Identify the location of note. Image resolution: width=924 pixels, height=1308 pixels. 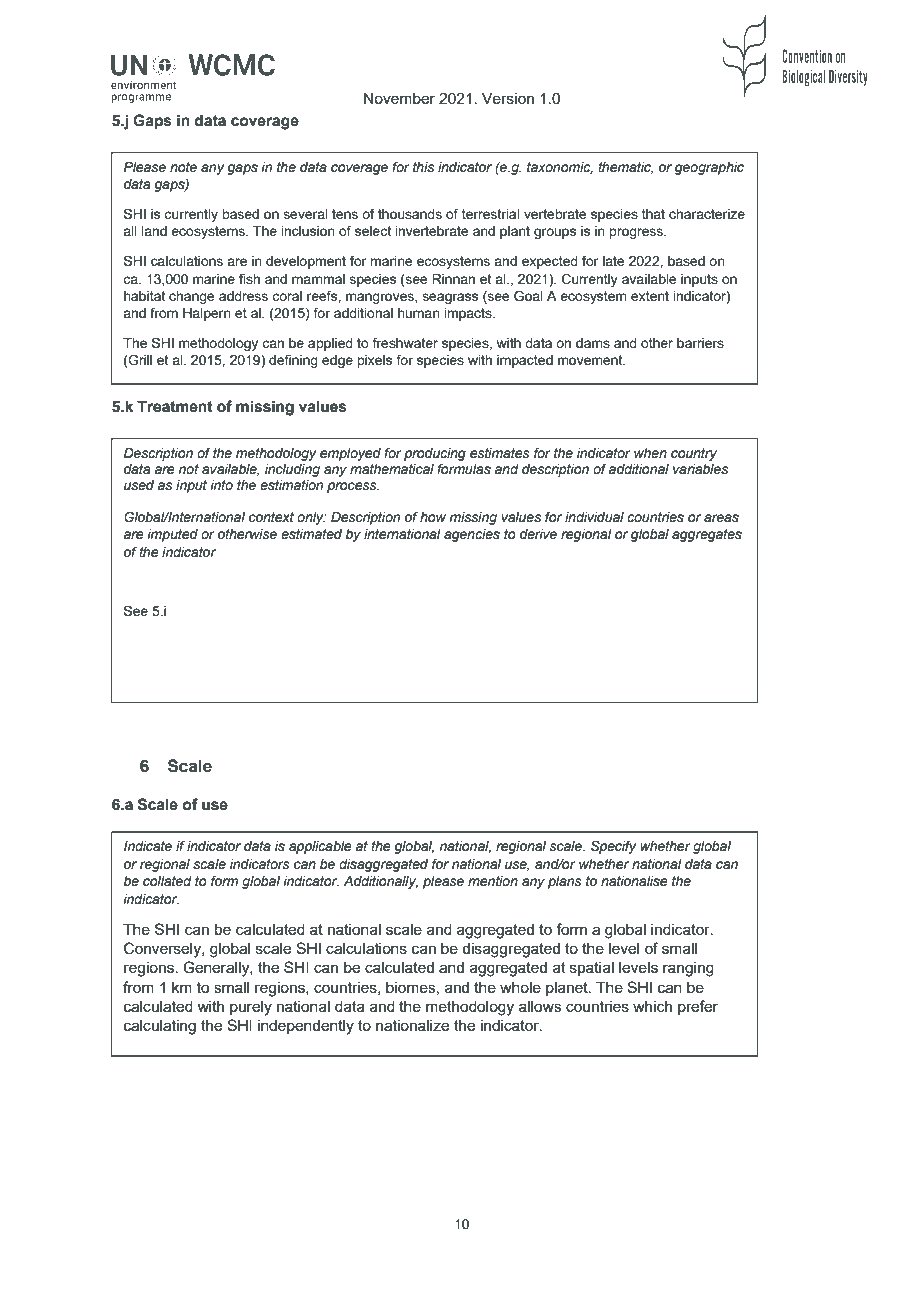
(183, 167).
